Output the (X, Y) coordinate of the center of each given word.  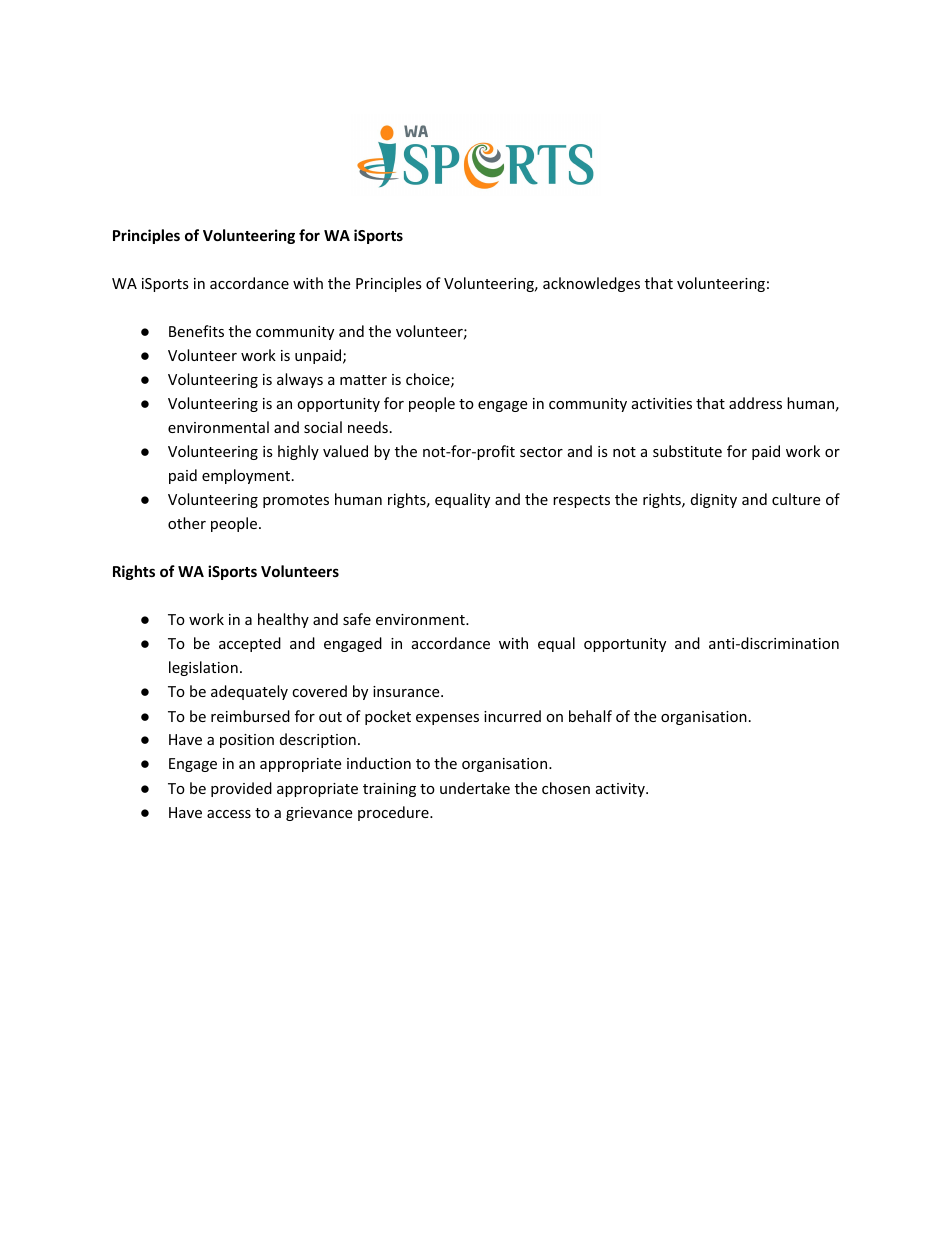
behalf (590, 716)
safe (357, 619)
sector (541, 452)
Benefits (196, 331)
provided (241, 789)
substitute (687, 451)
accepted (250, 644)
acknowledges (591, 284)
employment (246, 476)
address (755, 403)
